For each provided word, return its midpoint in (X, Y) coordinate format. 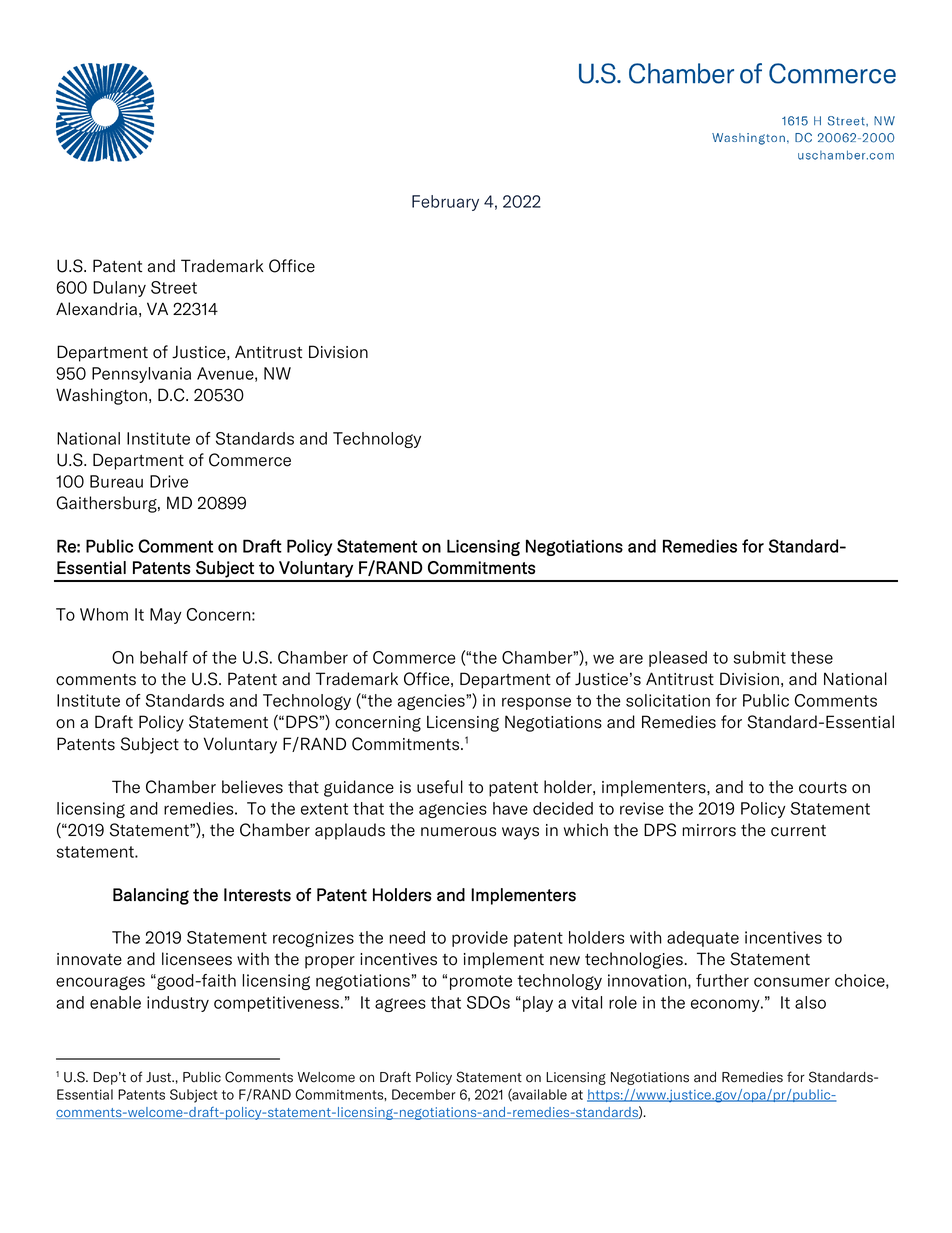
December (424, 1094)
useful (440, 787)
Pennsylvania (141, 375)
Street (174, 287)
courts (823, 788)
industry (178, 1004)
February (445, 203)
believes (252, 787)
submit (760, 657)
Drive (169, 481)
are (631, 659)
